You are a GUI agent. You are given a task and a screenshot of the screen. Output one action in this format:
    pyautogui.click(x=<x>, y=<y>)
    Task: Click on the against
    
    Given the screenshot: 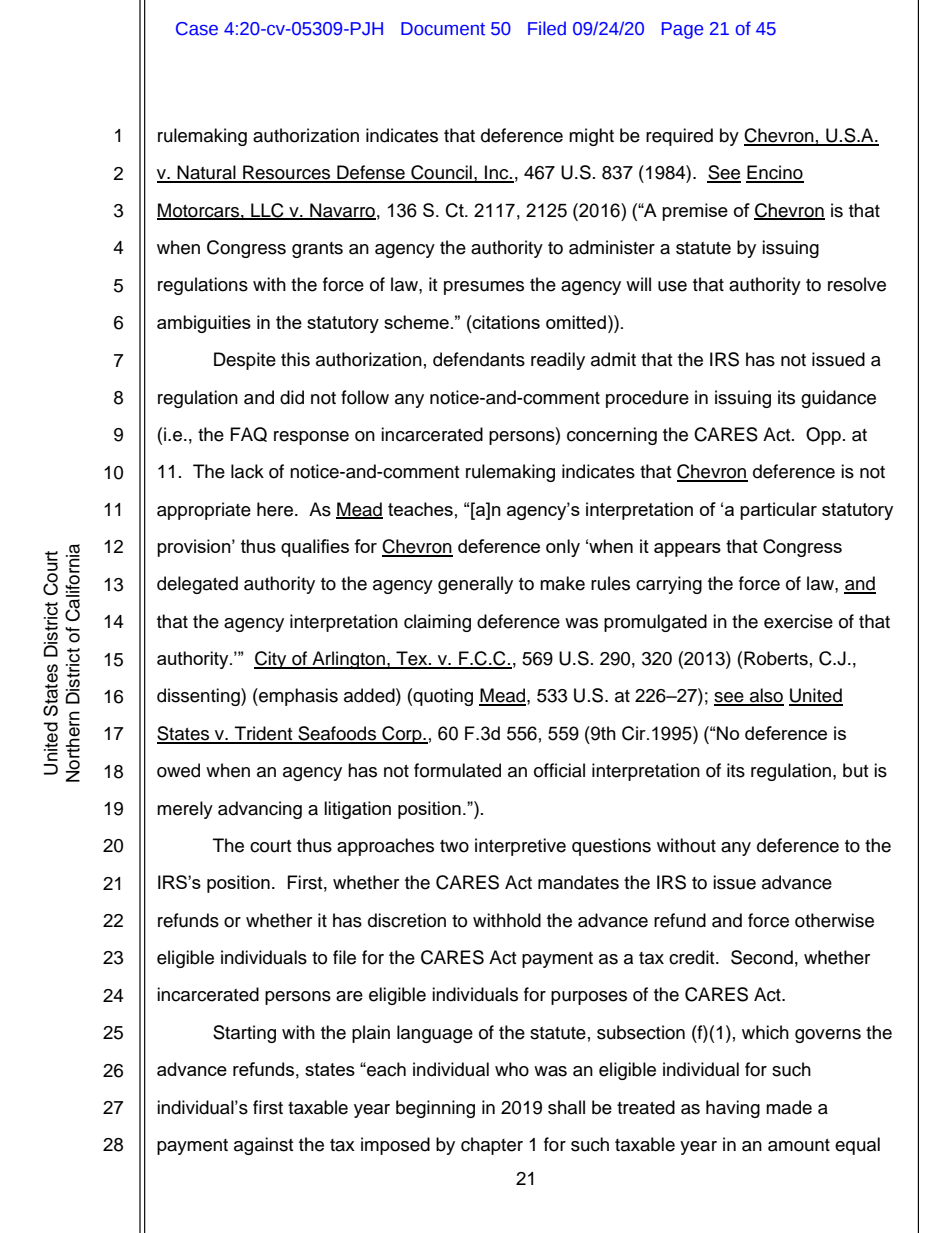 What is the action you would take?
    pyautogui.click(x=263, y=1146)
